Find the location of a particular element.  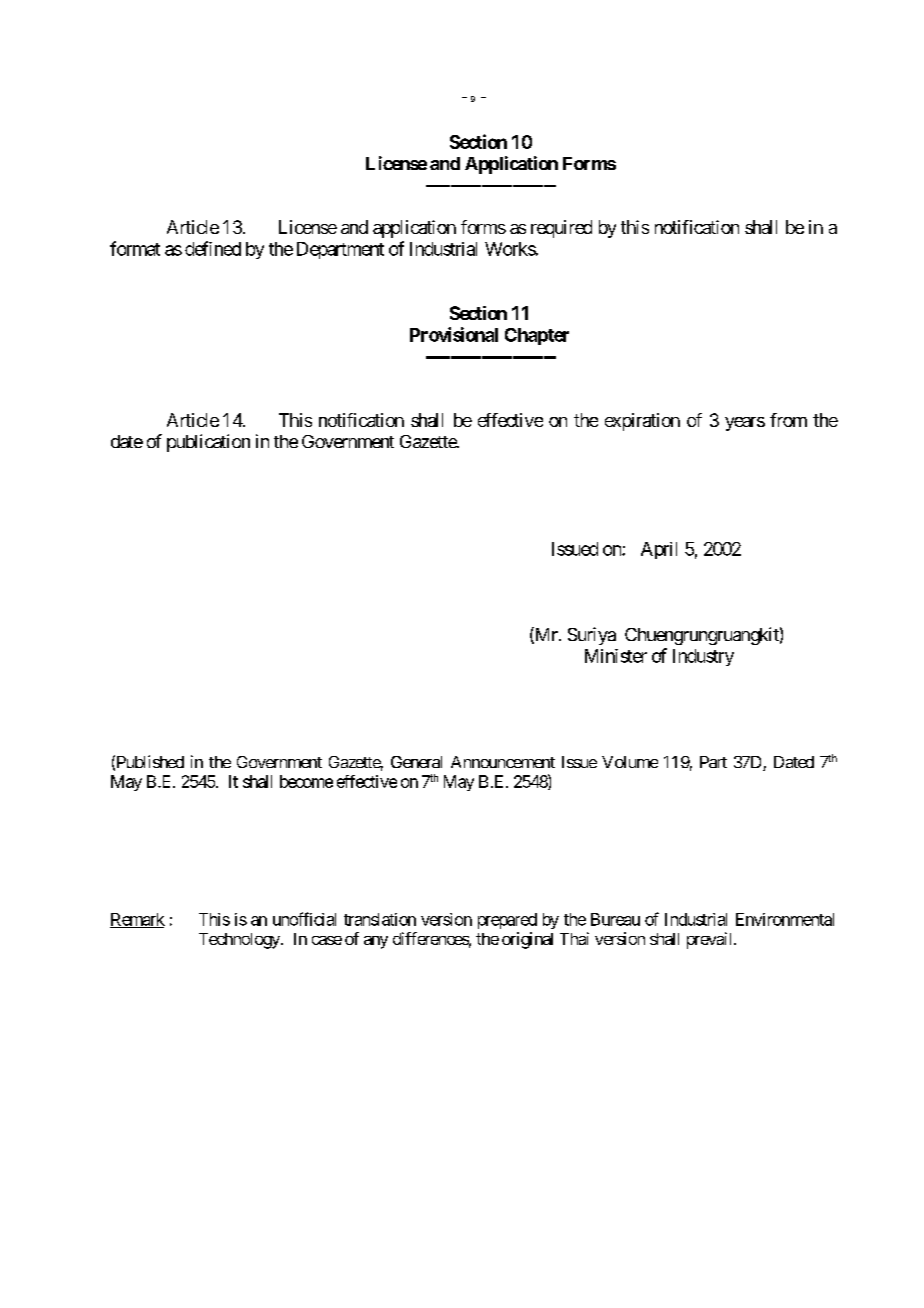

Chapter is located at coordinates (537, 336).
